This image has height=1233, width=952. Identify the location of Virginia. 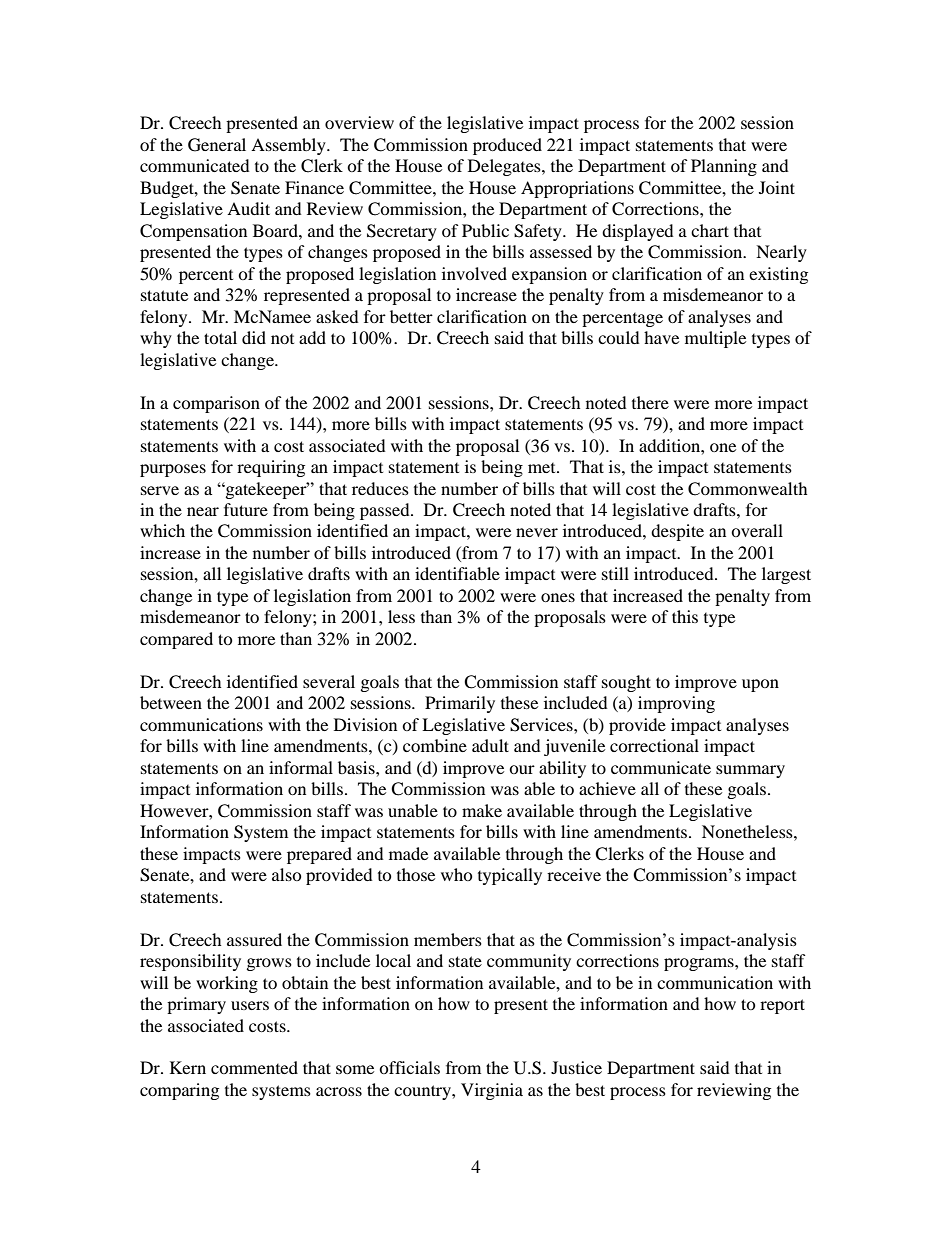
(492, 1091).
